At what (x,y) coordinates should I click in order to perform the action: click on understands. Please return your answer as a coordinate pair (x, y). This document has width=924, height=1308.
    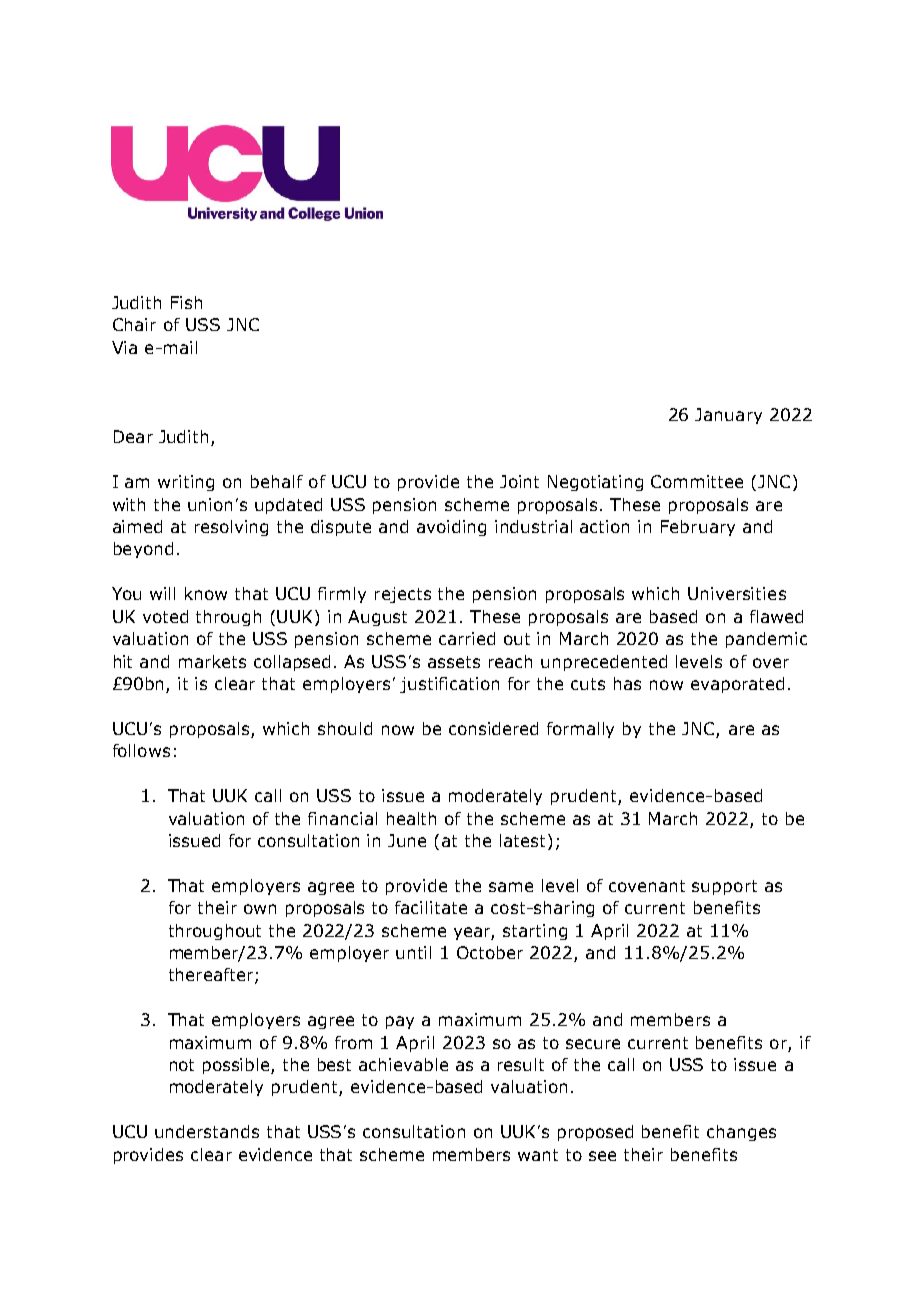
    Looking at the image, I should click on (207, 1131).
